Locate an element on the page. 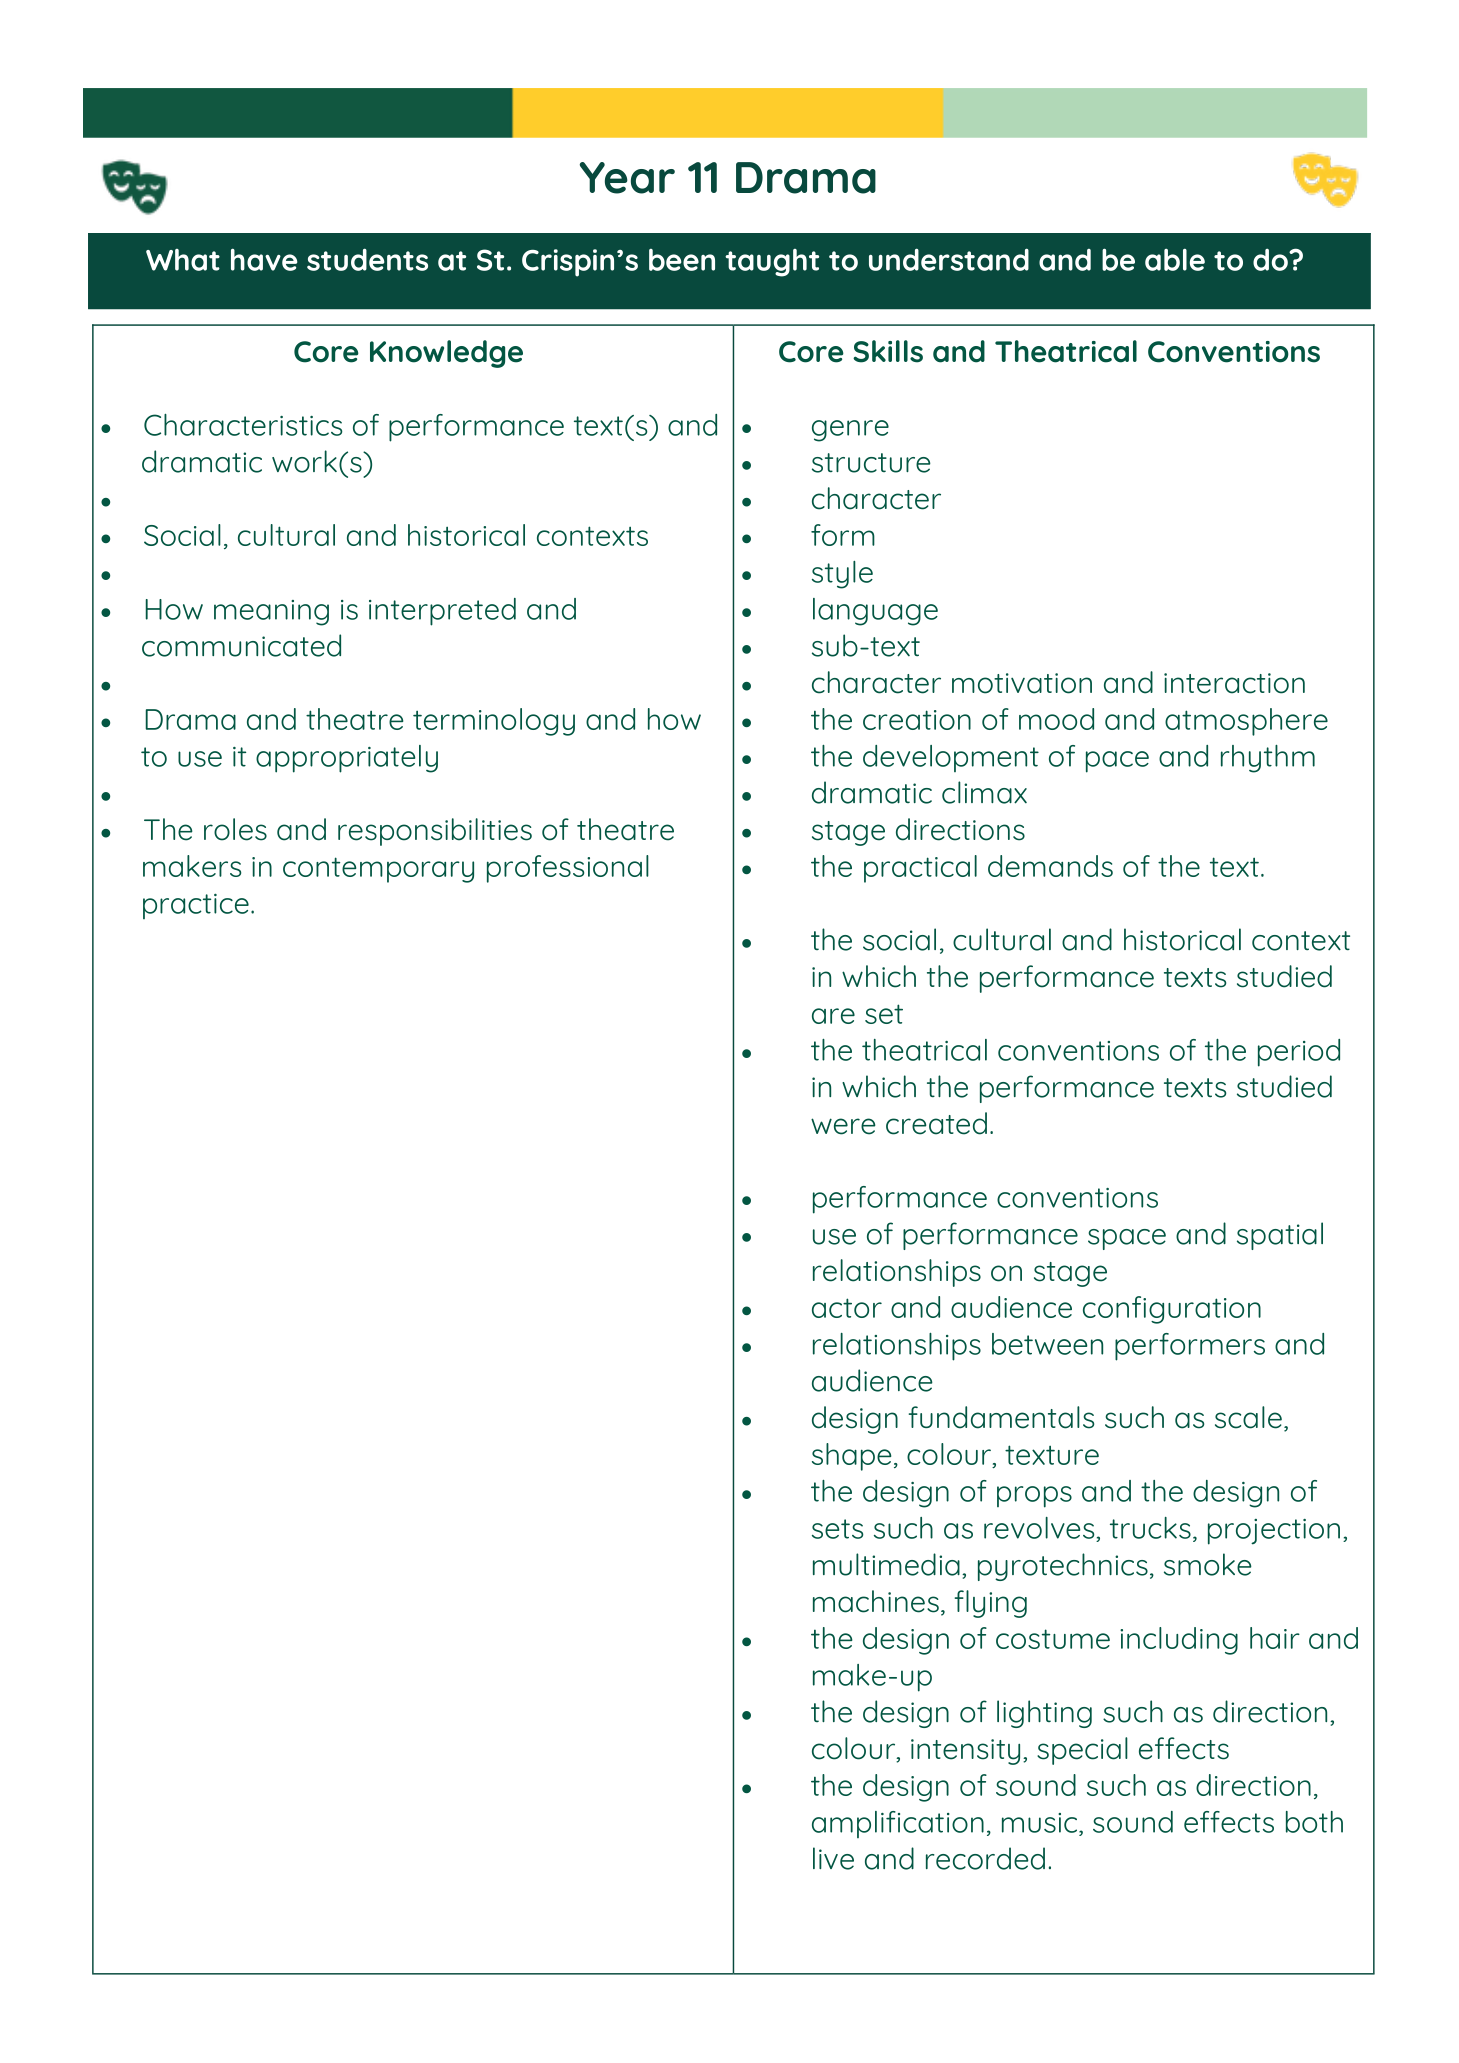 This document has height=2063, width=1459. style is located at coordinates (842, 575).
